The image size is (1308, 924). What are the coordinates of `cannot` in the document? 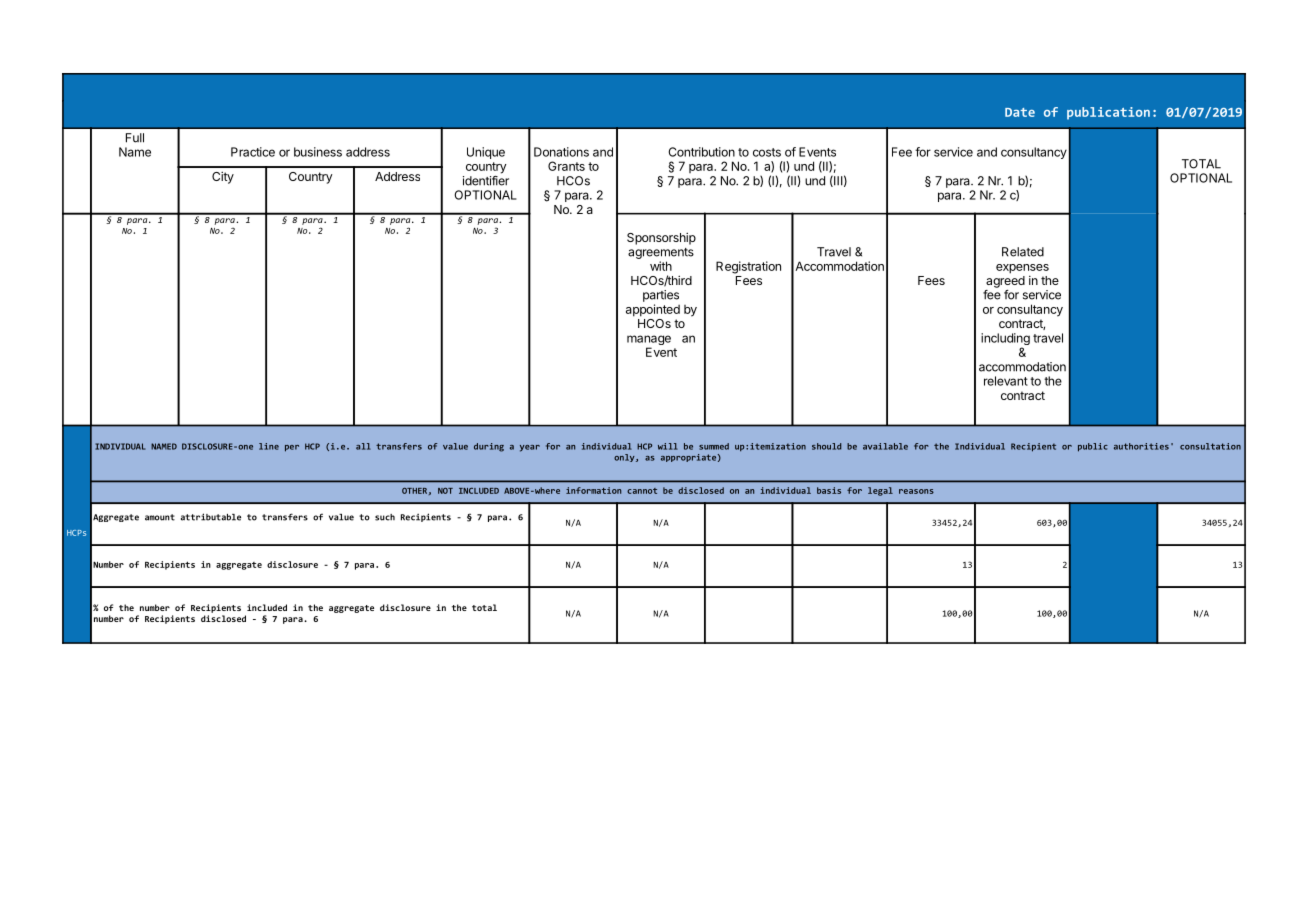 It's located at (642, 491).
